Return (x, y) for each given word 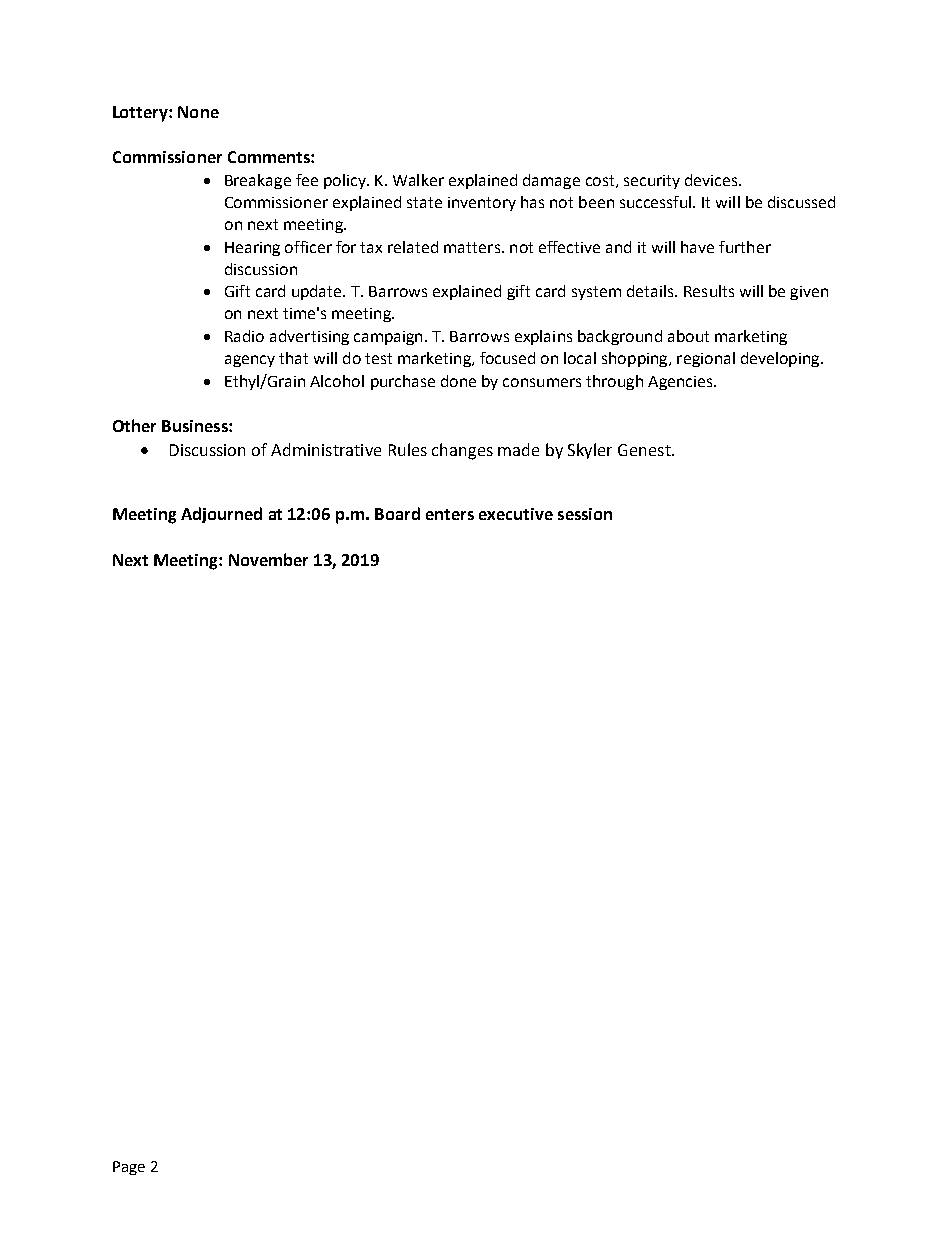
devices (712, 180)
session (585, 514)
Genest (645, 450)
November (268, 559)
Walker (418, 180)
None (198, 112)
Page (129, 1168)
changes (462, 451)
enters (450, 514)
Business (196, 426)
